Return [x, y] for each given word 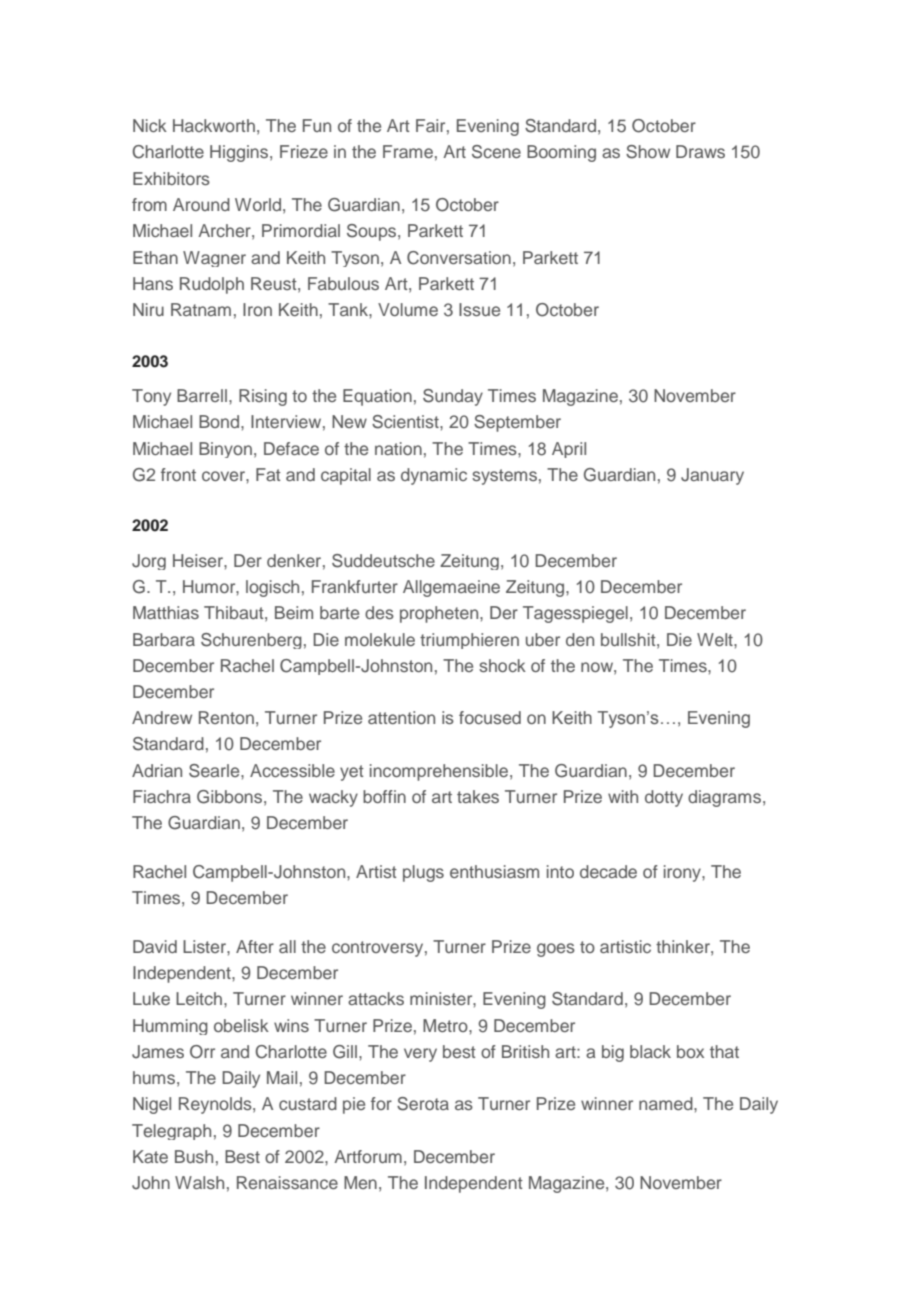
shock [502, 665]
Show [648, 152]
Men [360, 1182]
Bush [194, 1156]
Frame [408, 151]
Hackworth [214, 125]
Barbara [164, 639]
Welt [716, 639]
